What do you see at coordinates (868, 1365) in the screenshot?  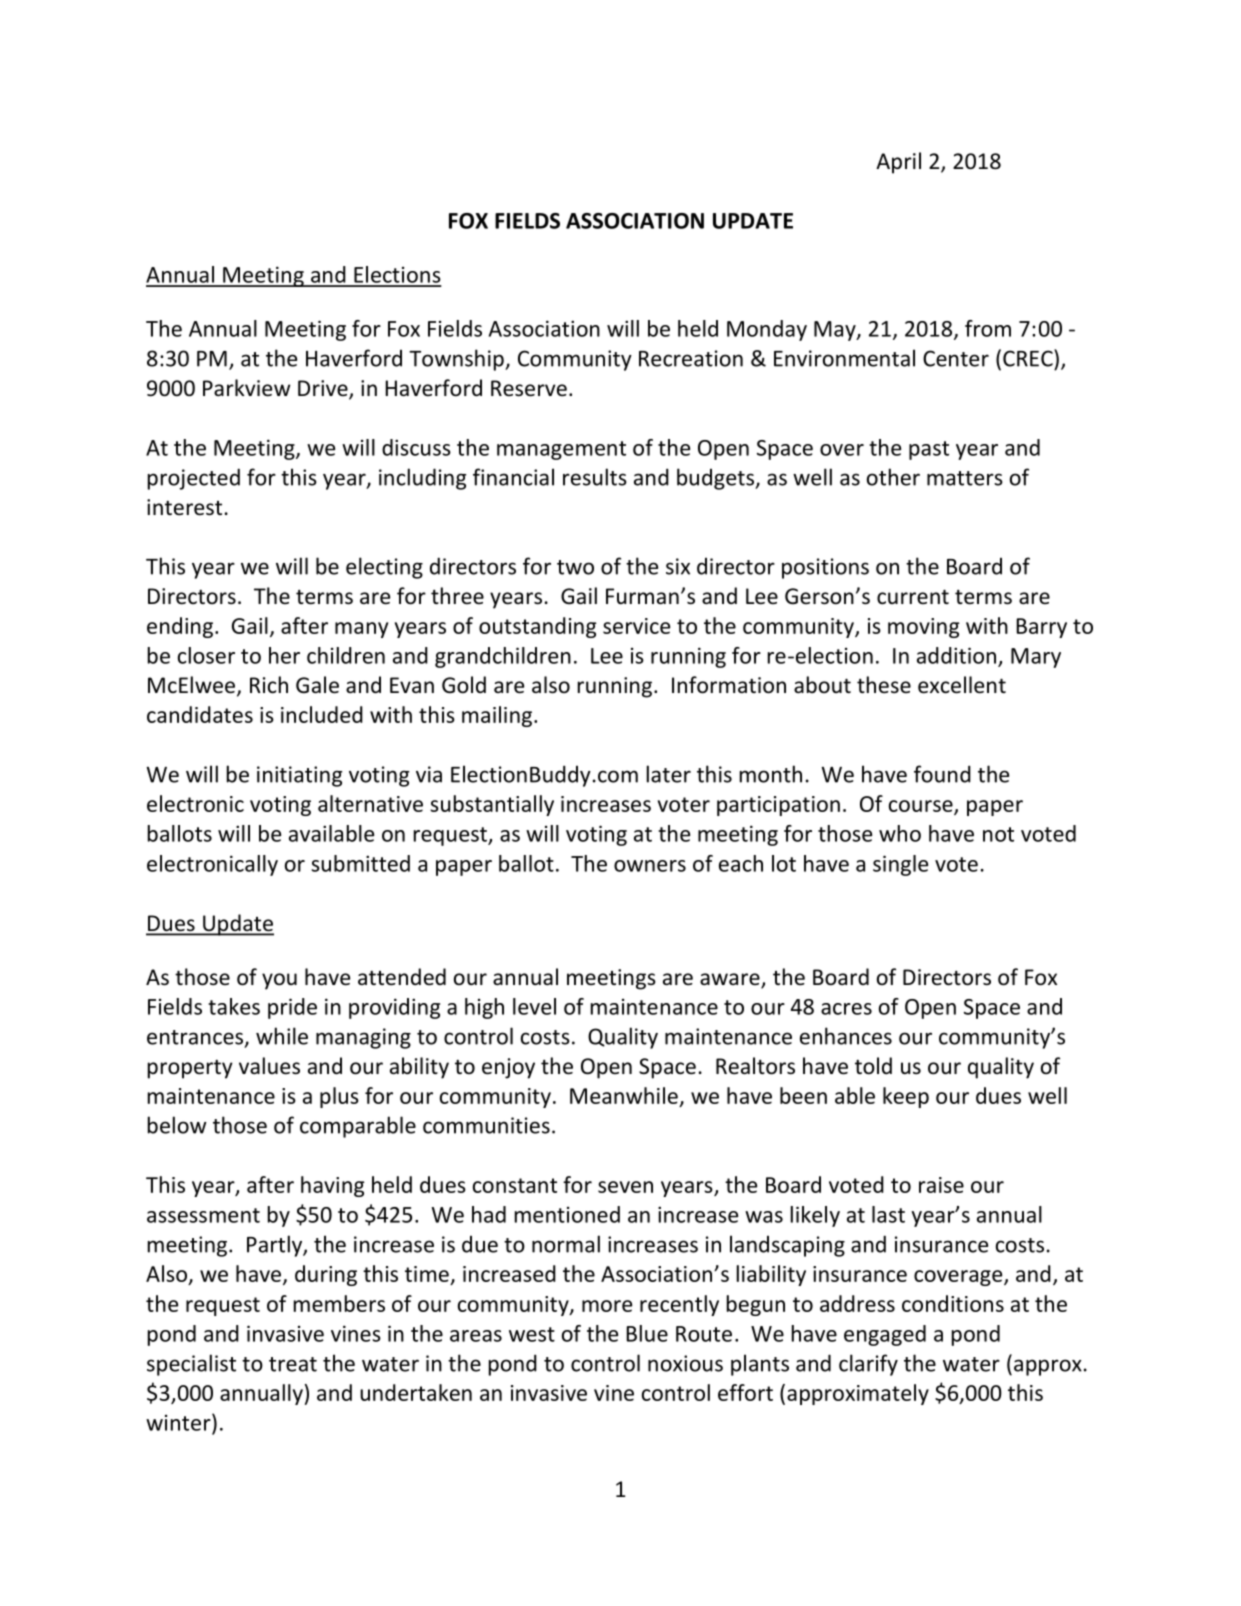 I see `clarify` at bounding box center [868, 1365].
